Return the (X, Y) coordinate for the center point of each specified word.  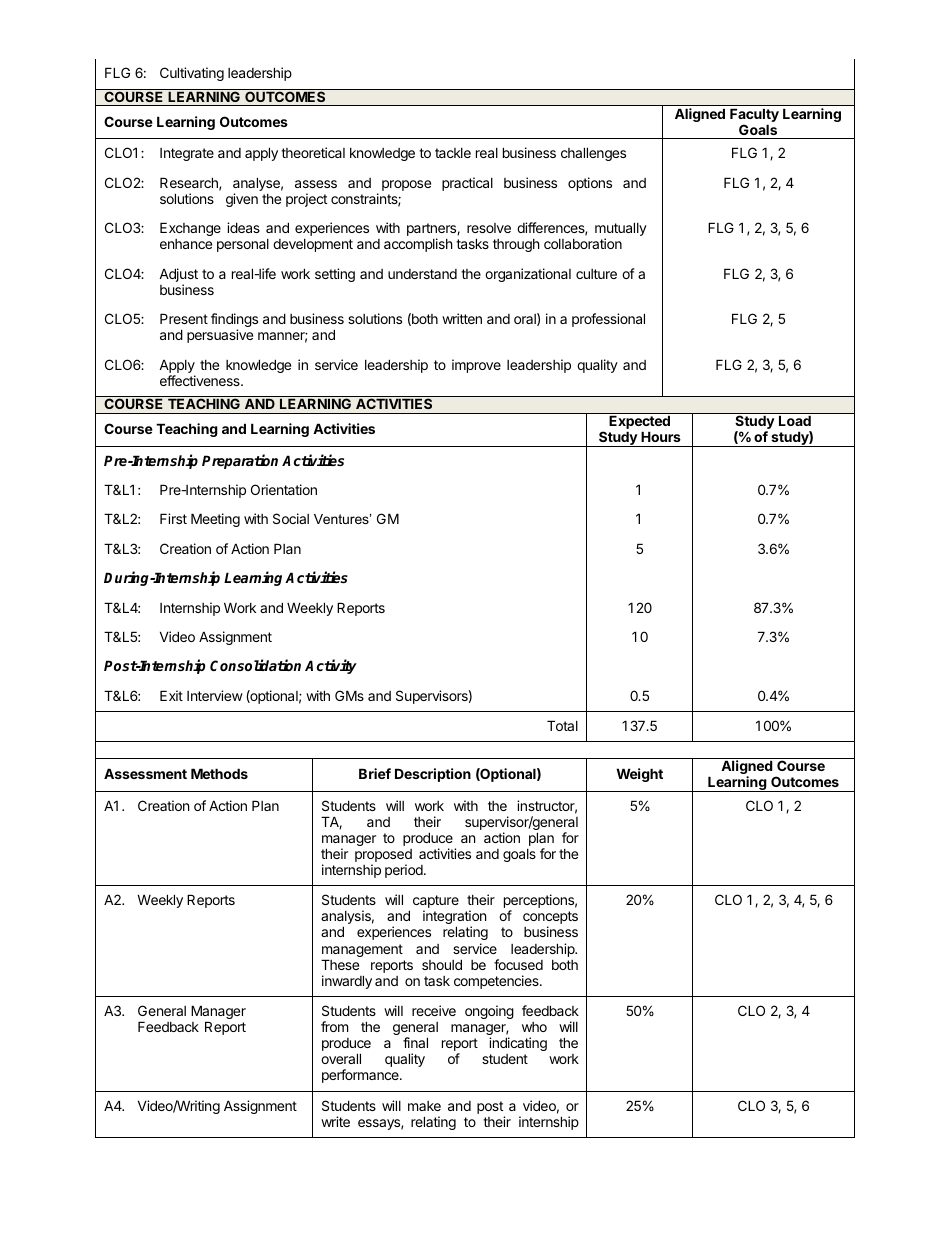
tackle (453, 153)
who (534, 1027)
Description (433, 775)
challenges (593, 154)
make (424, 1106)
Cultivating (192, 74)
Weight (639, 775)
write (335, 1121)
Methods (219, 773)
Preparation (240, 461)
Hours (661, 436)
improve (476, 366)
